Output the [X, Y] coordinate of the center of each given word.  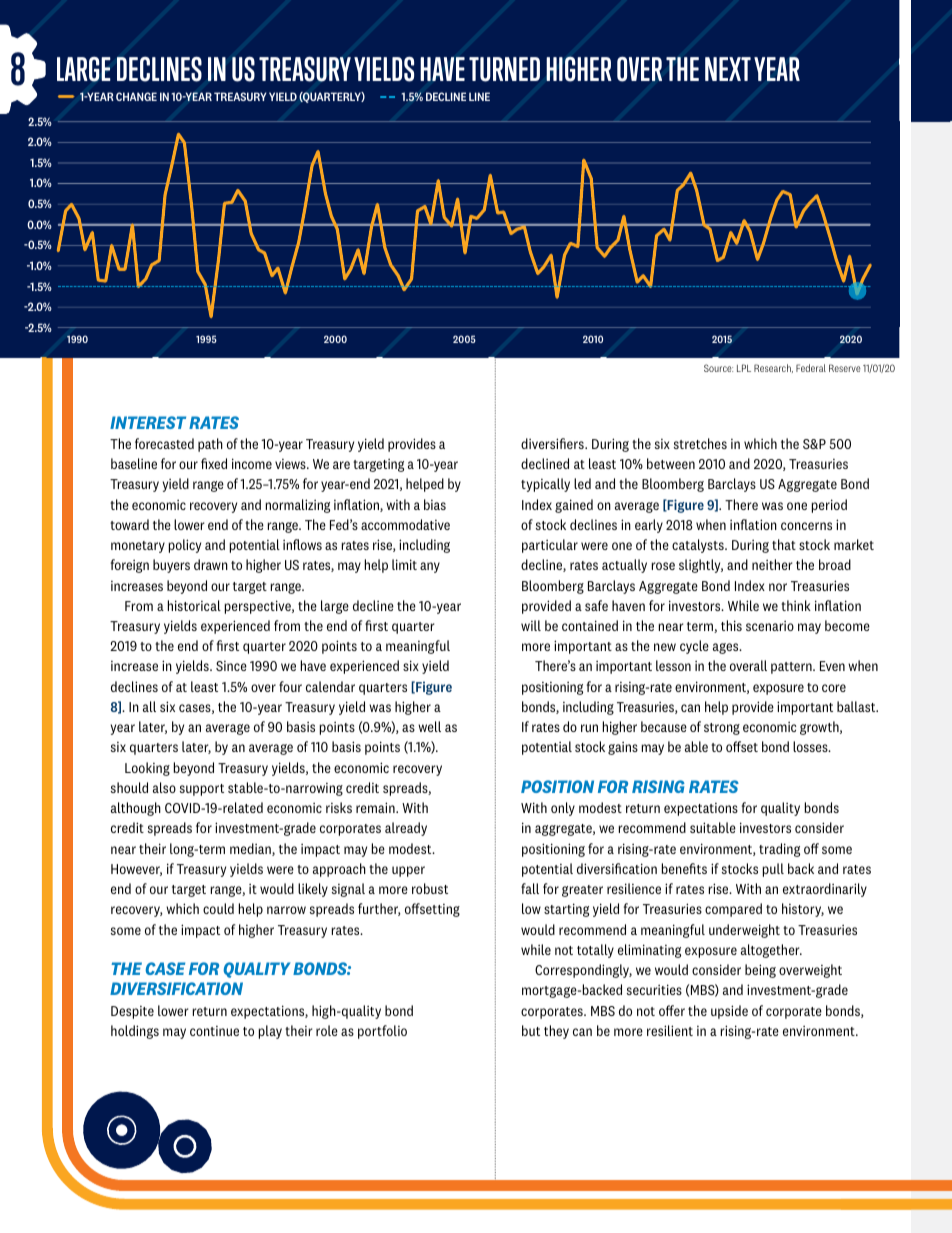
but [531, 1030]
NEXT [728, 69]
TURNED [504, 69]
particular [550, 546]
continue [214, 1031]
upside [729, 1012]
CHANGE [136, 96]
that [784, 544]
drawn [211, 564]
